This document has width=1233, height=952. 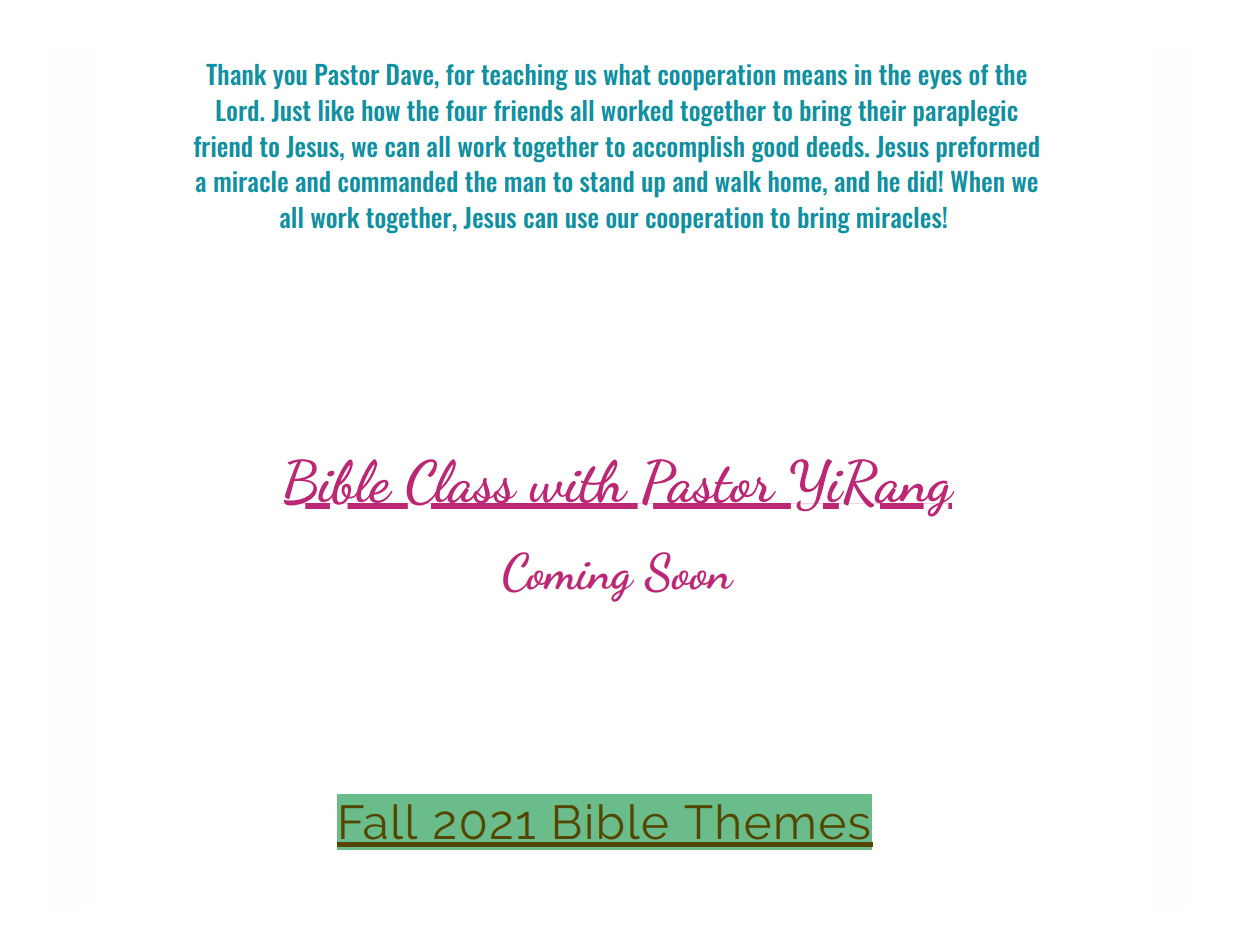 What do you see at coordinates (582, 220) in the document?
I see `use` at bounding box center [582, 220].
